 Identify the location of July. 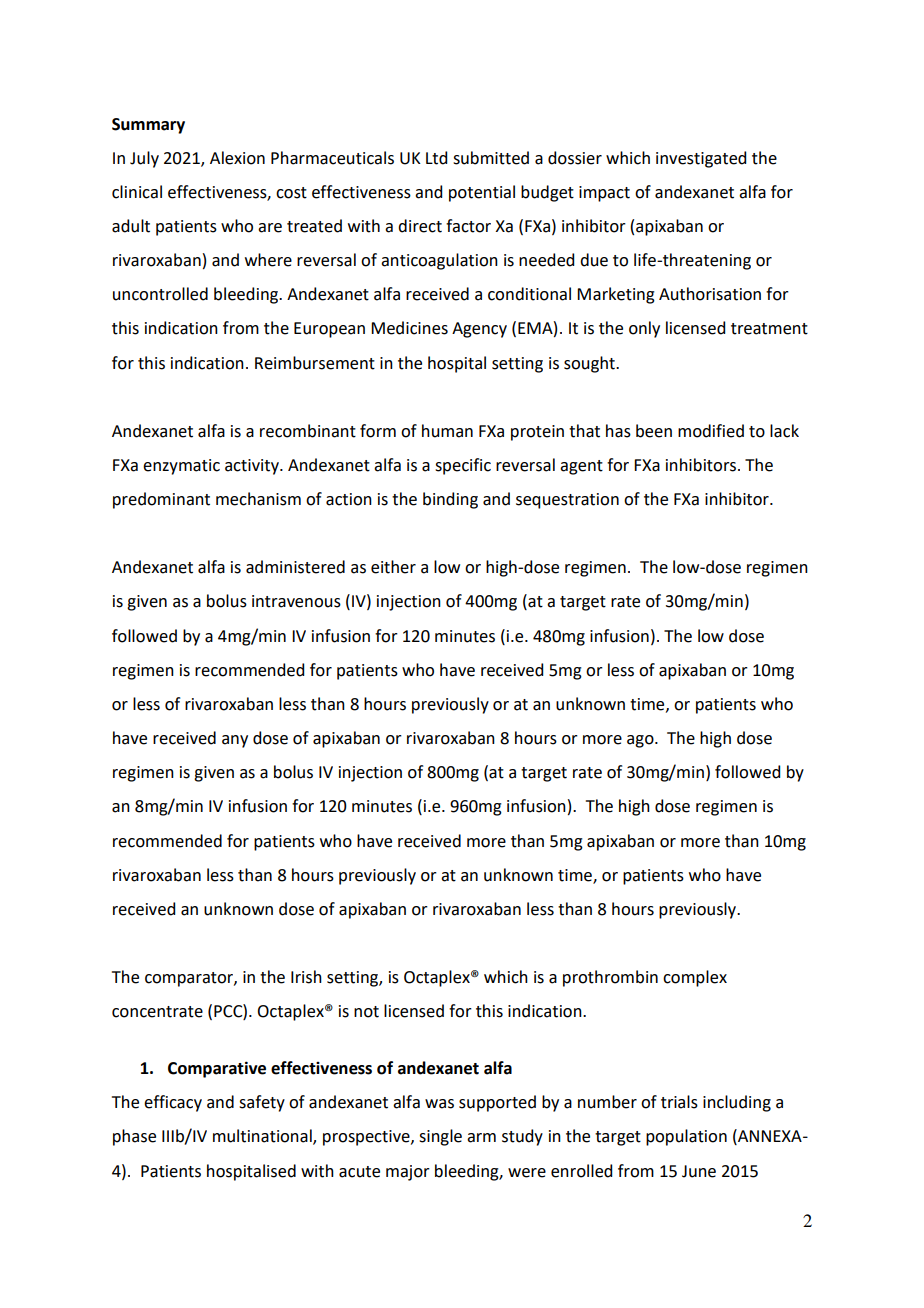
(144, 159).
